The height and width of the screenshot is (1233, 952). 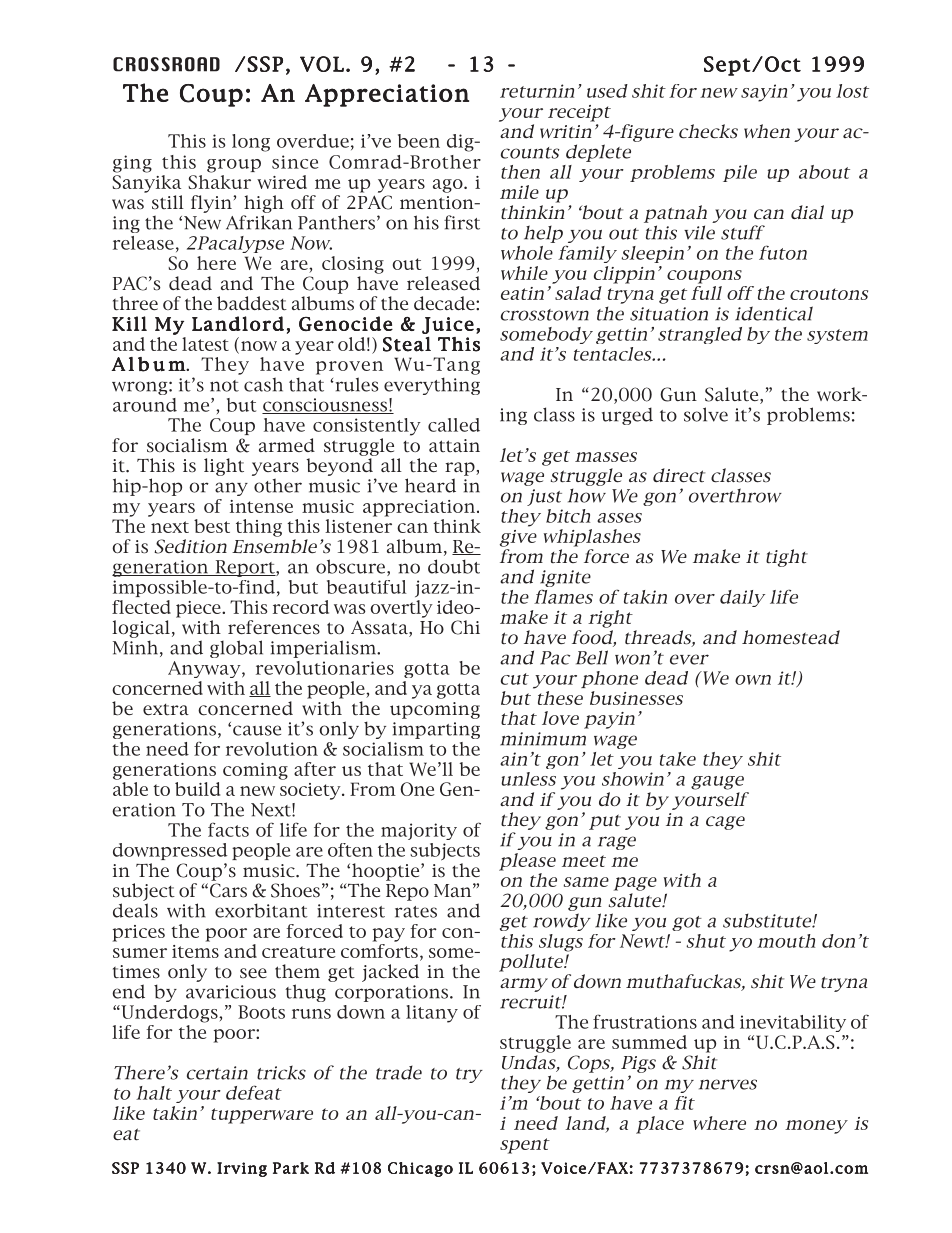 I want to click on baddest, so click(x=252, y=303).
